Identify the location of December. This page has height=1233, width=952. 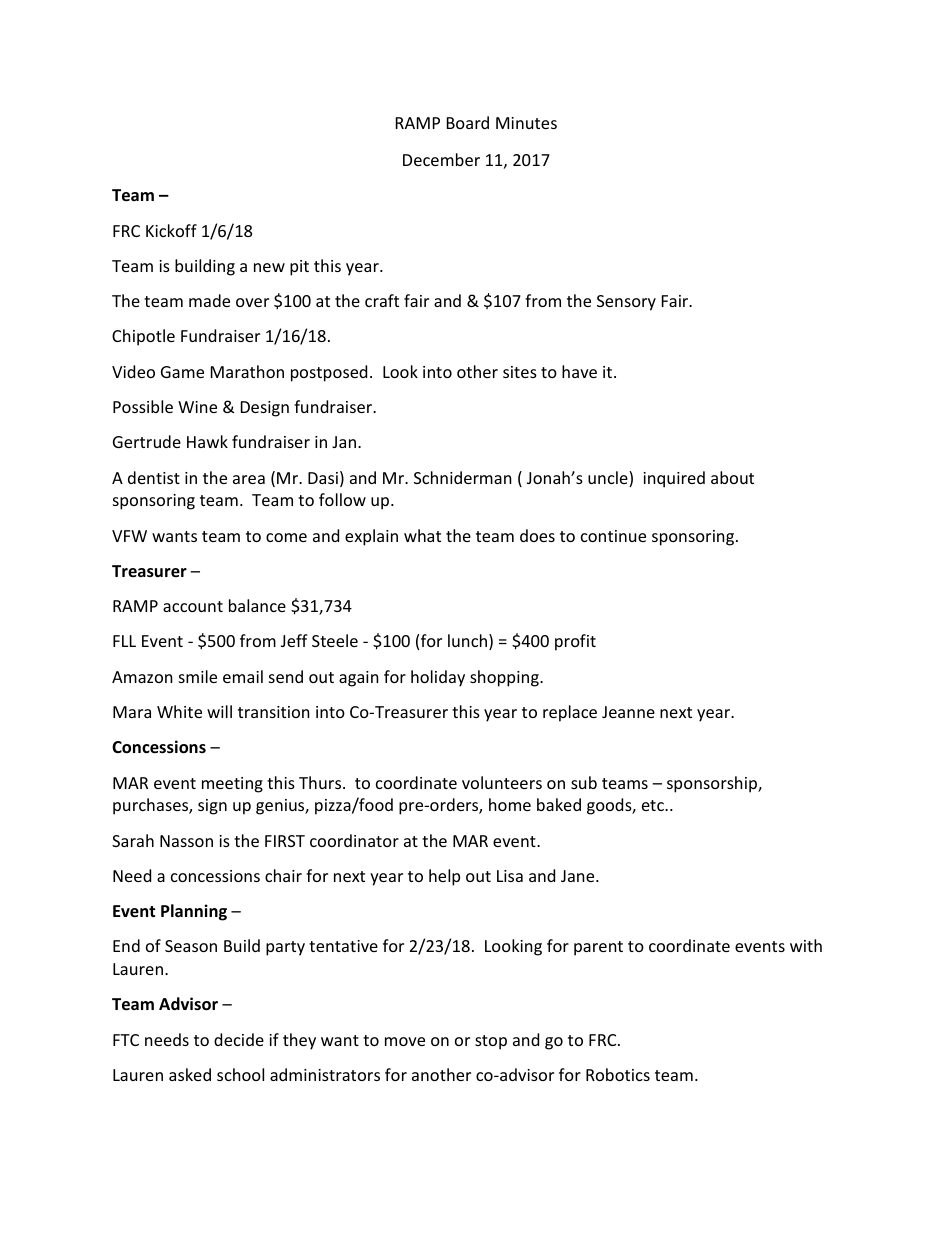
(441, 159).
